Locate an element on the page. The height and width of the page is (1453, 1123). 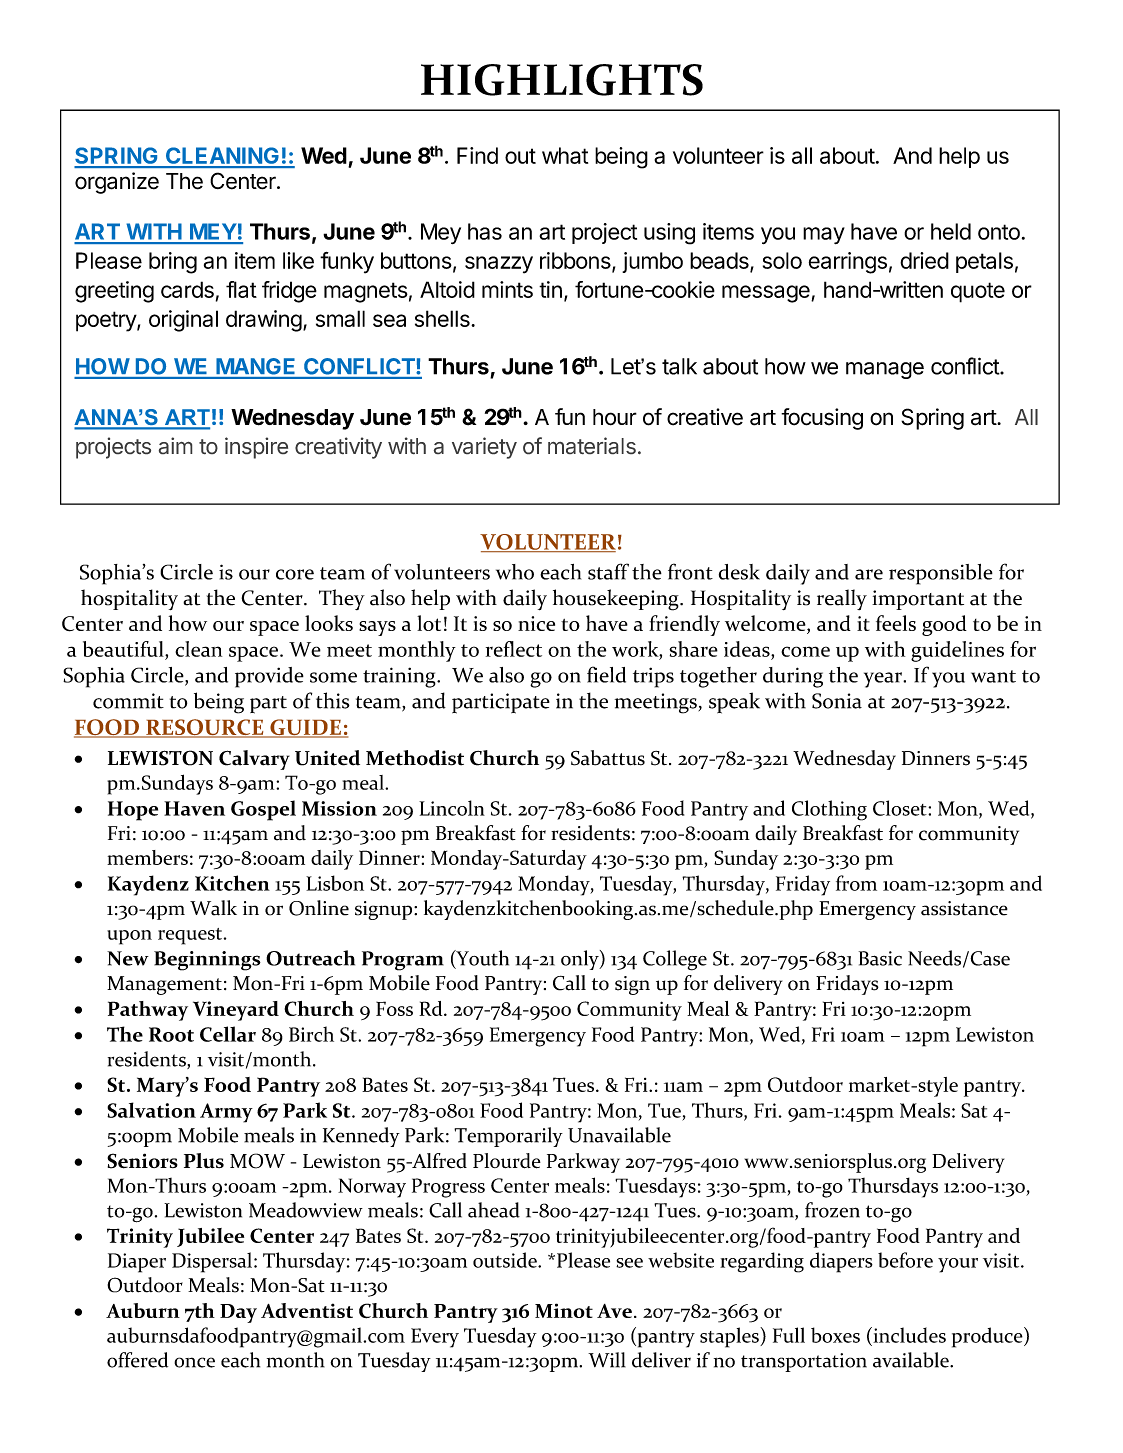
Temporarily is located at coordinates (508, 1137).
